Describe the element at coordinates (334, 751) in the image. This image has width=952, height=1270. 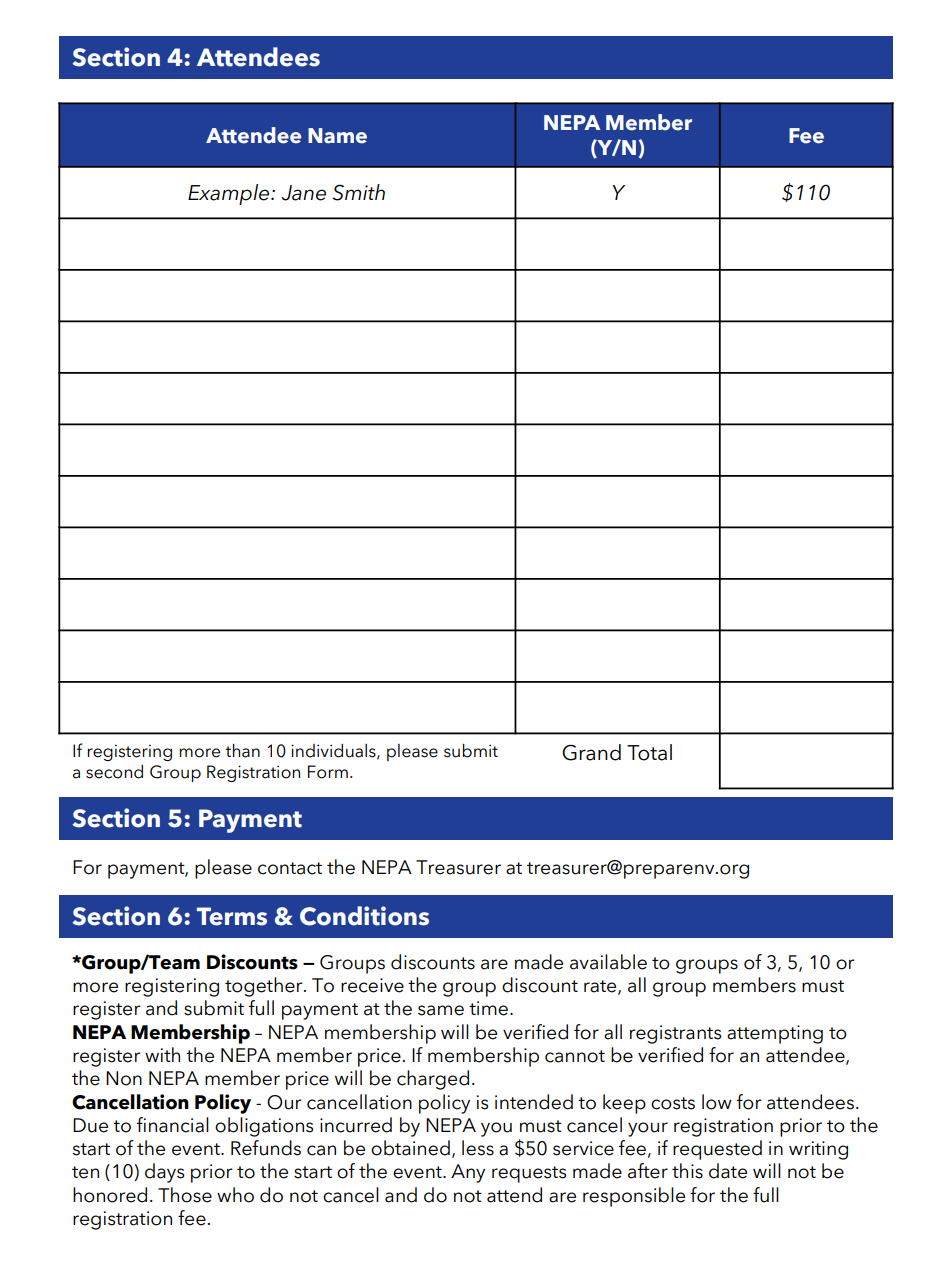
I see `individuals` at that location.
